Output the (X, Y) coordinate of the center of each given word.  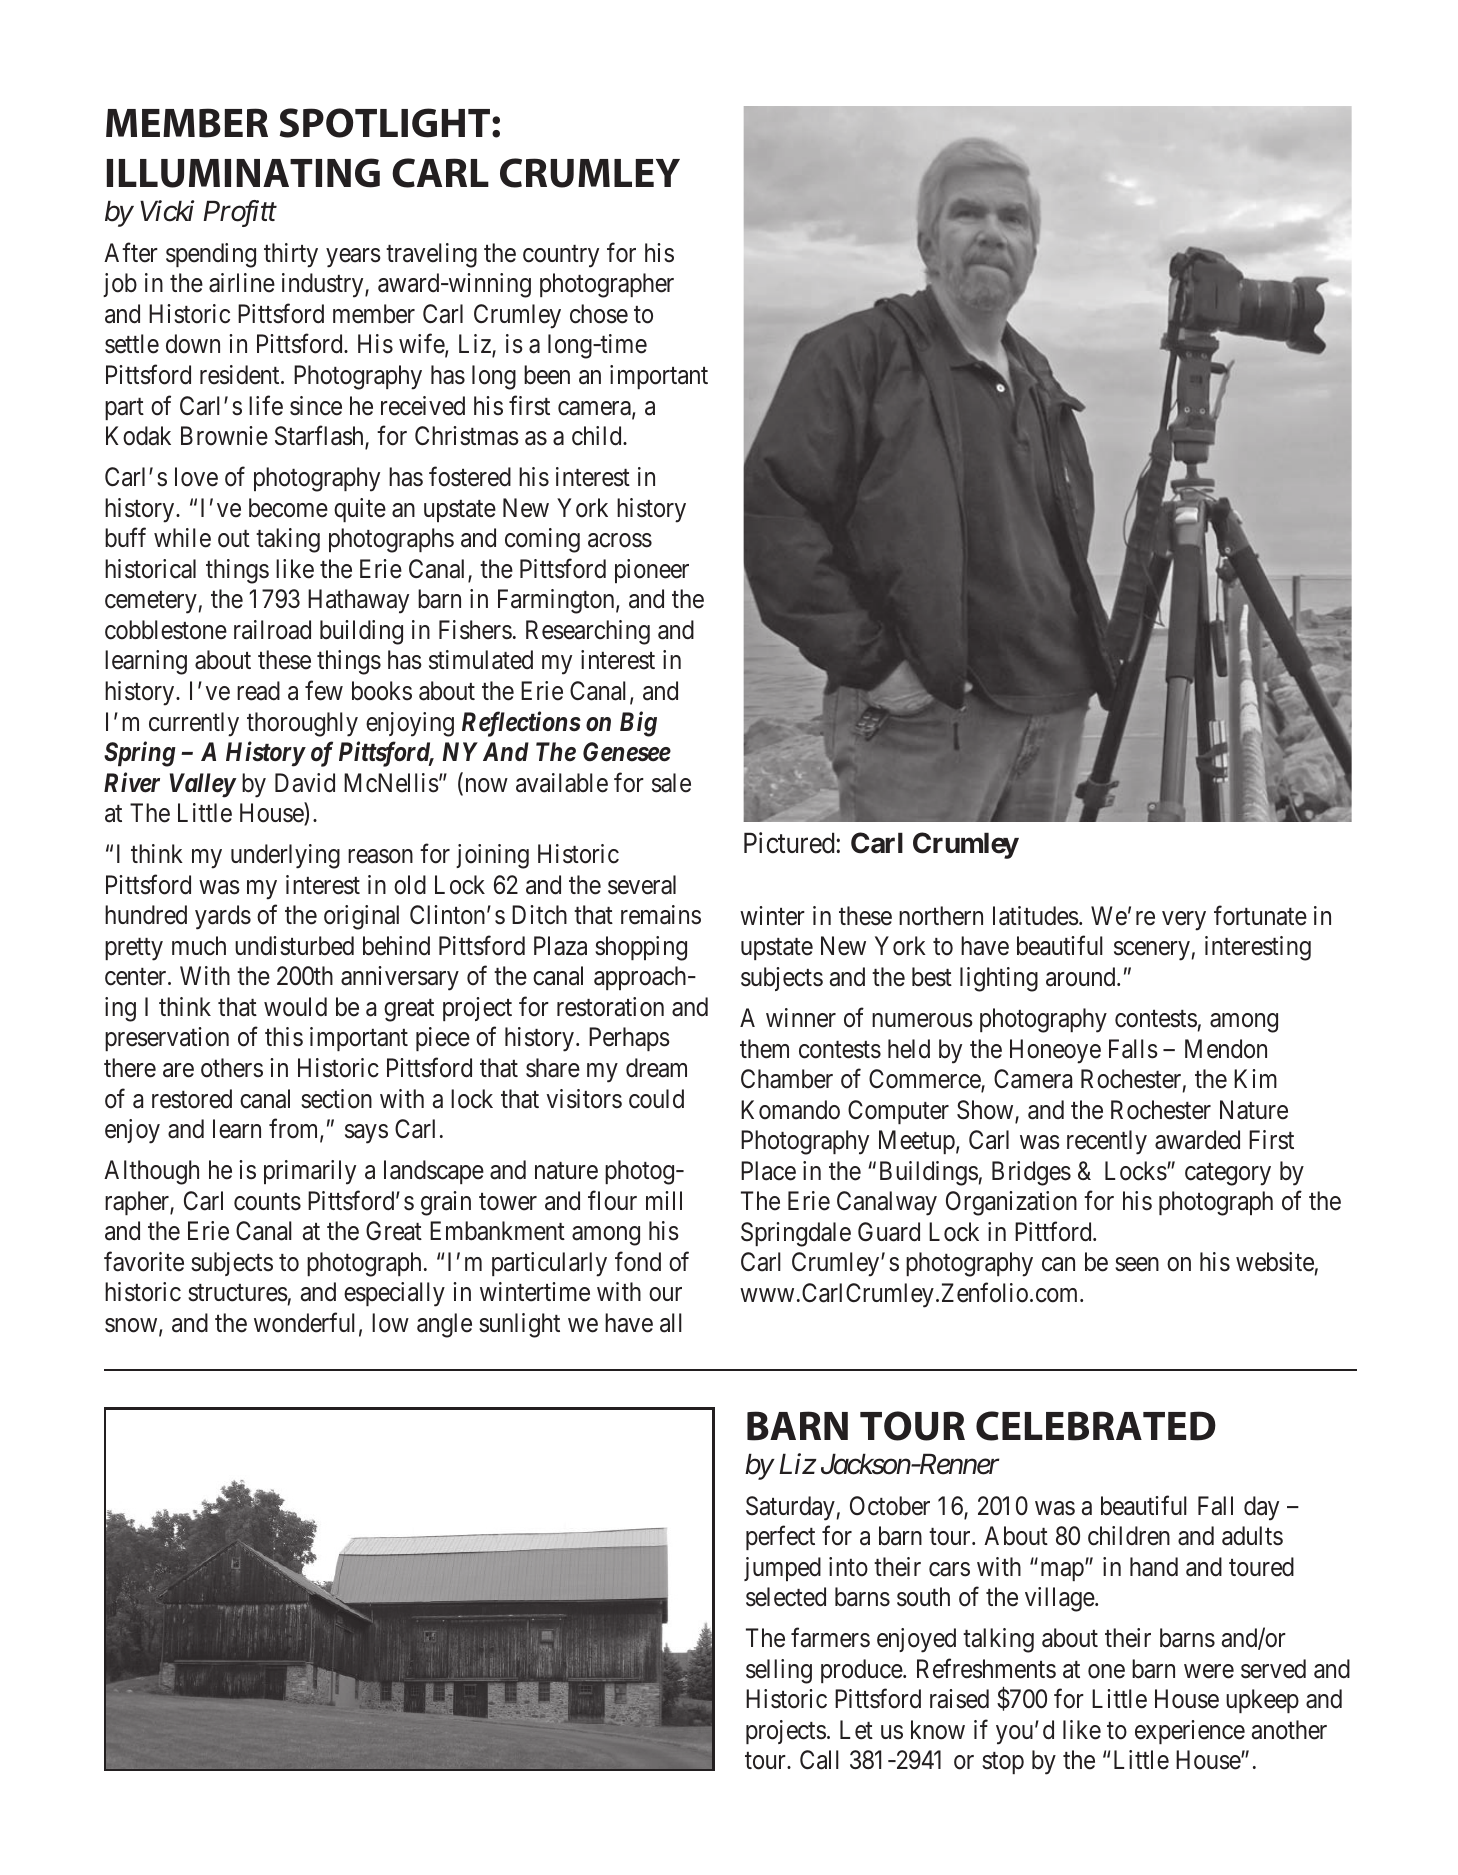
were (1209, 1671)
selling (779, 1671)
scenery (1152, 951)
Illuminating (243, 173)
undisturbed (294, 946)
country (561, 256)
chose (599, 314)
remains (661, 915)
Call (819, 1760)
